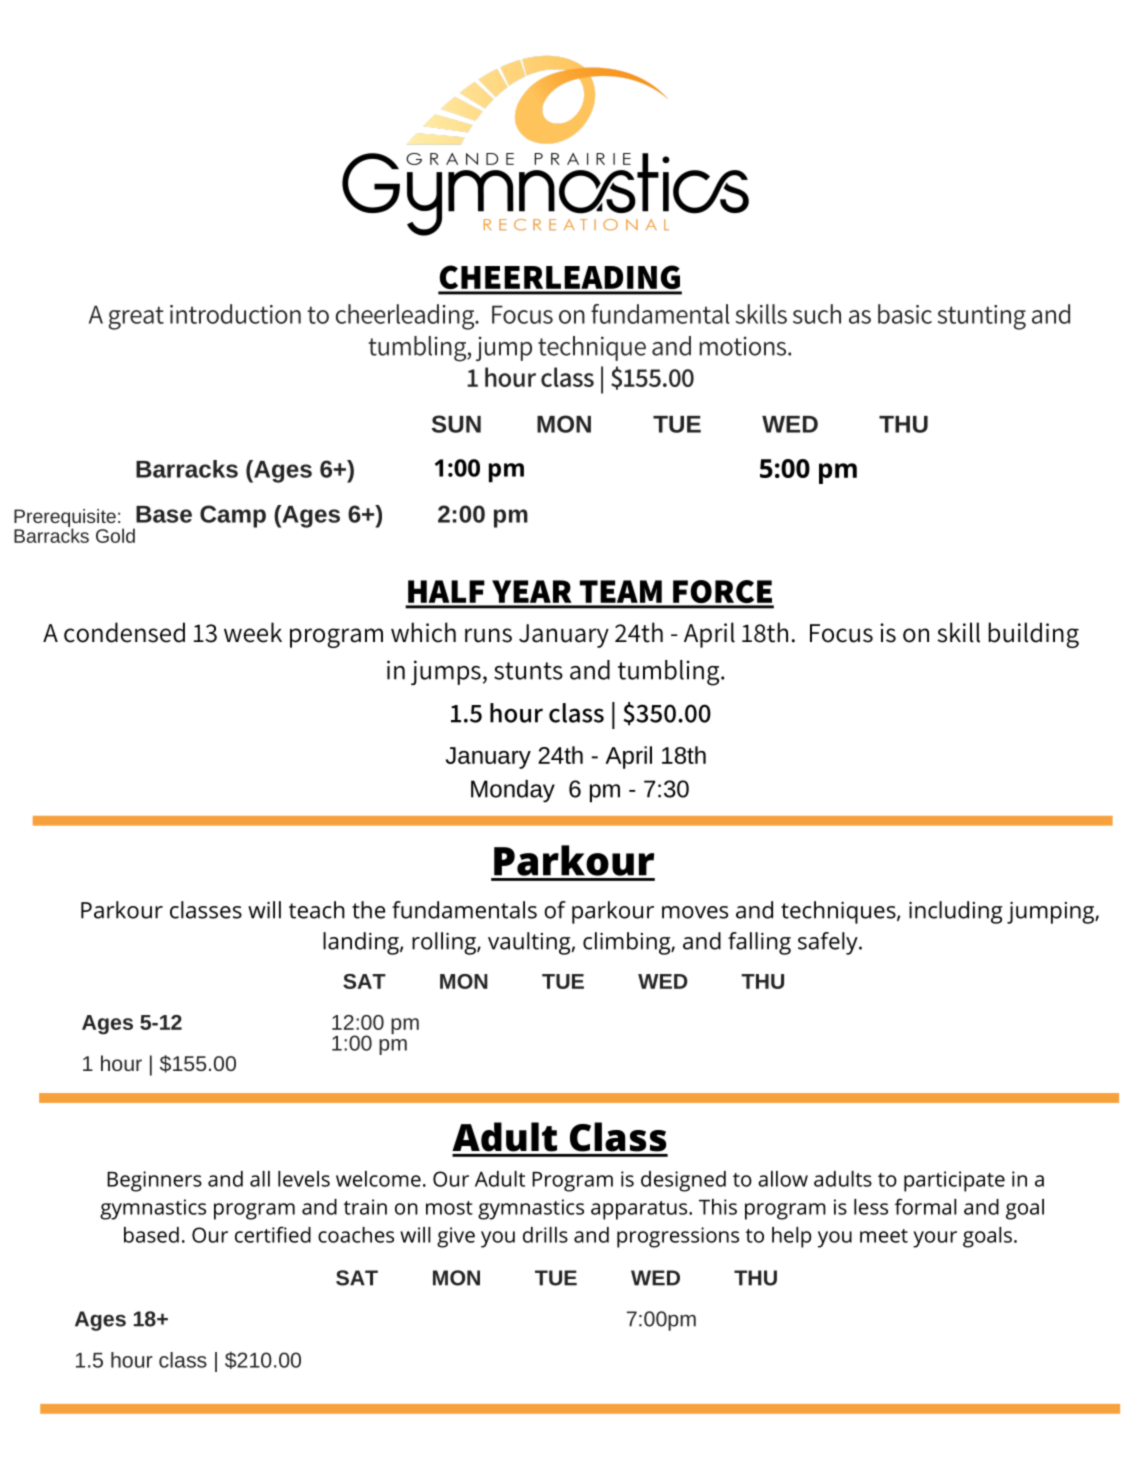 The height and width of the screenshot is (1482, 1146). I want to click on vaulting, so click(529, 943).
